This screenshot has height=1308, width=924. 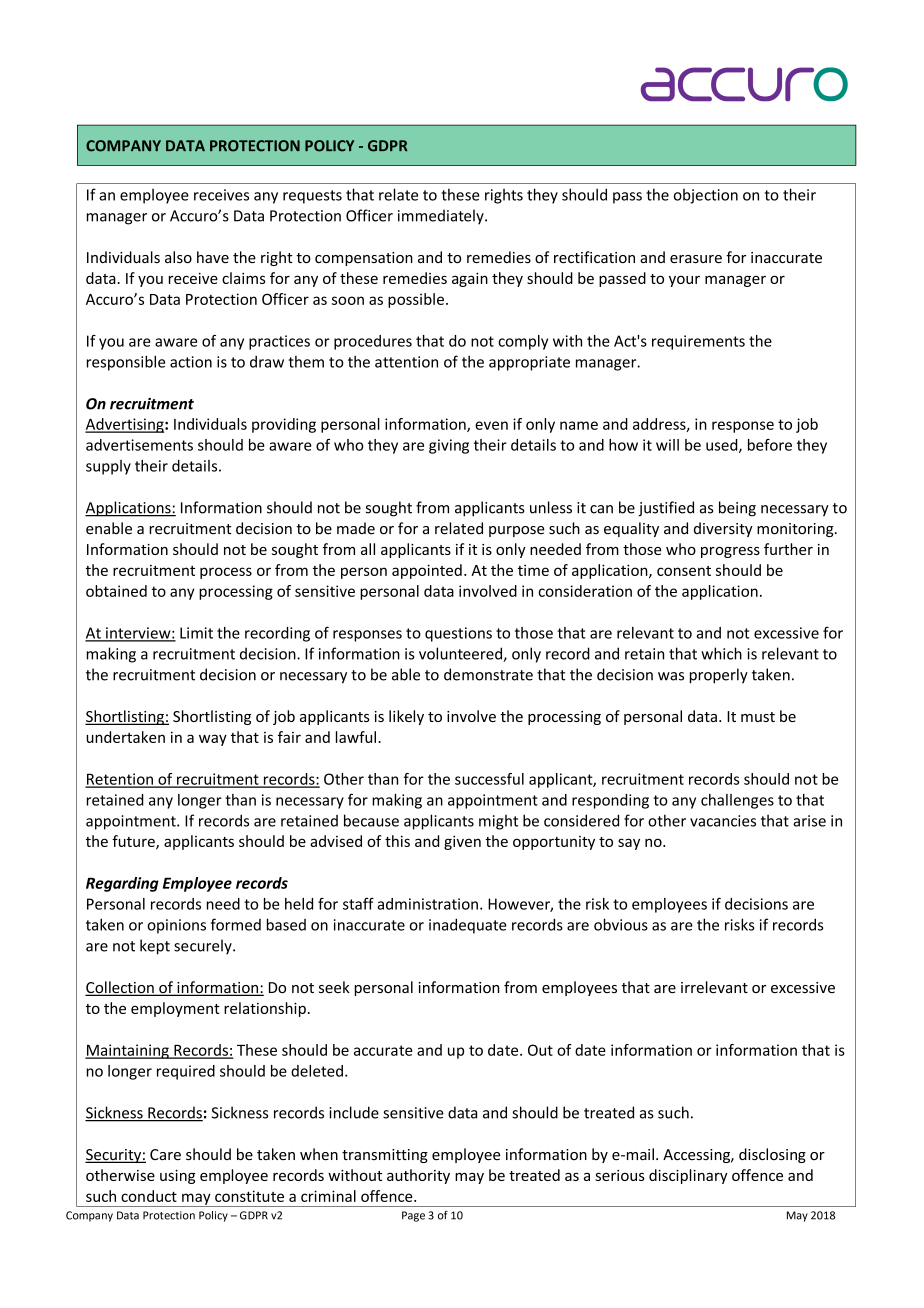 I want to click on objection, so click(x=706, y=196).
